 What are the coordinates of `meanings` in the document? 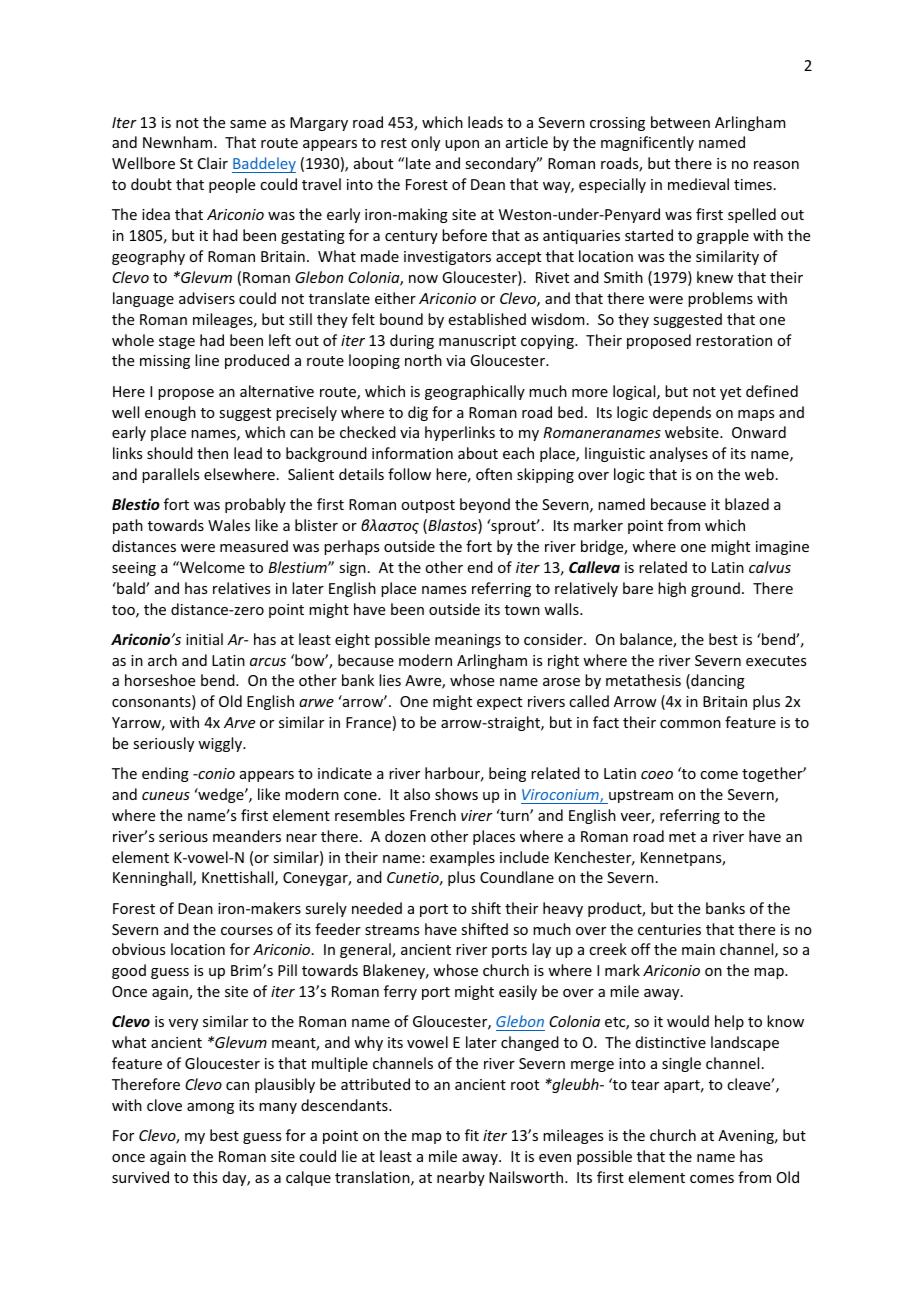 It's located at (468, 641).
